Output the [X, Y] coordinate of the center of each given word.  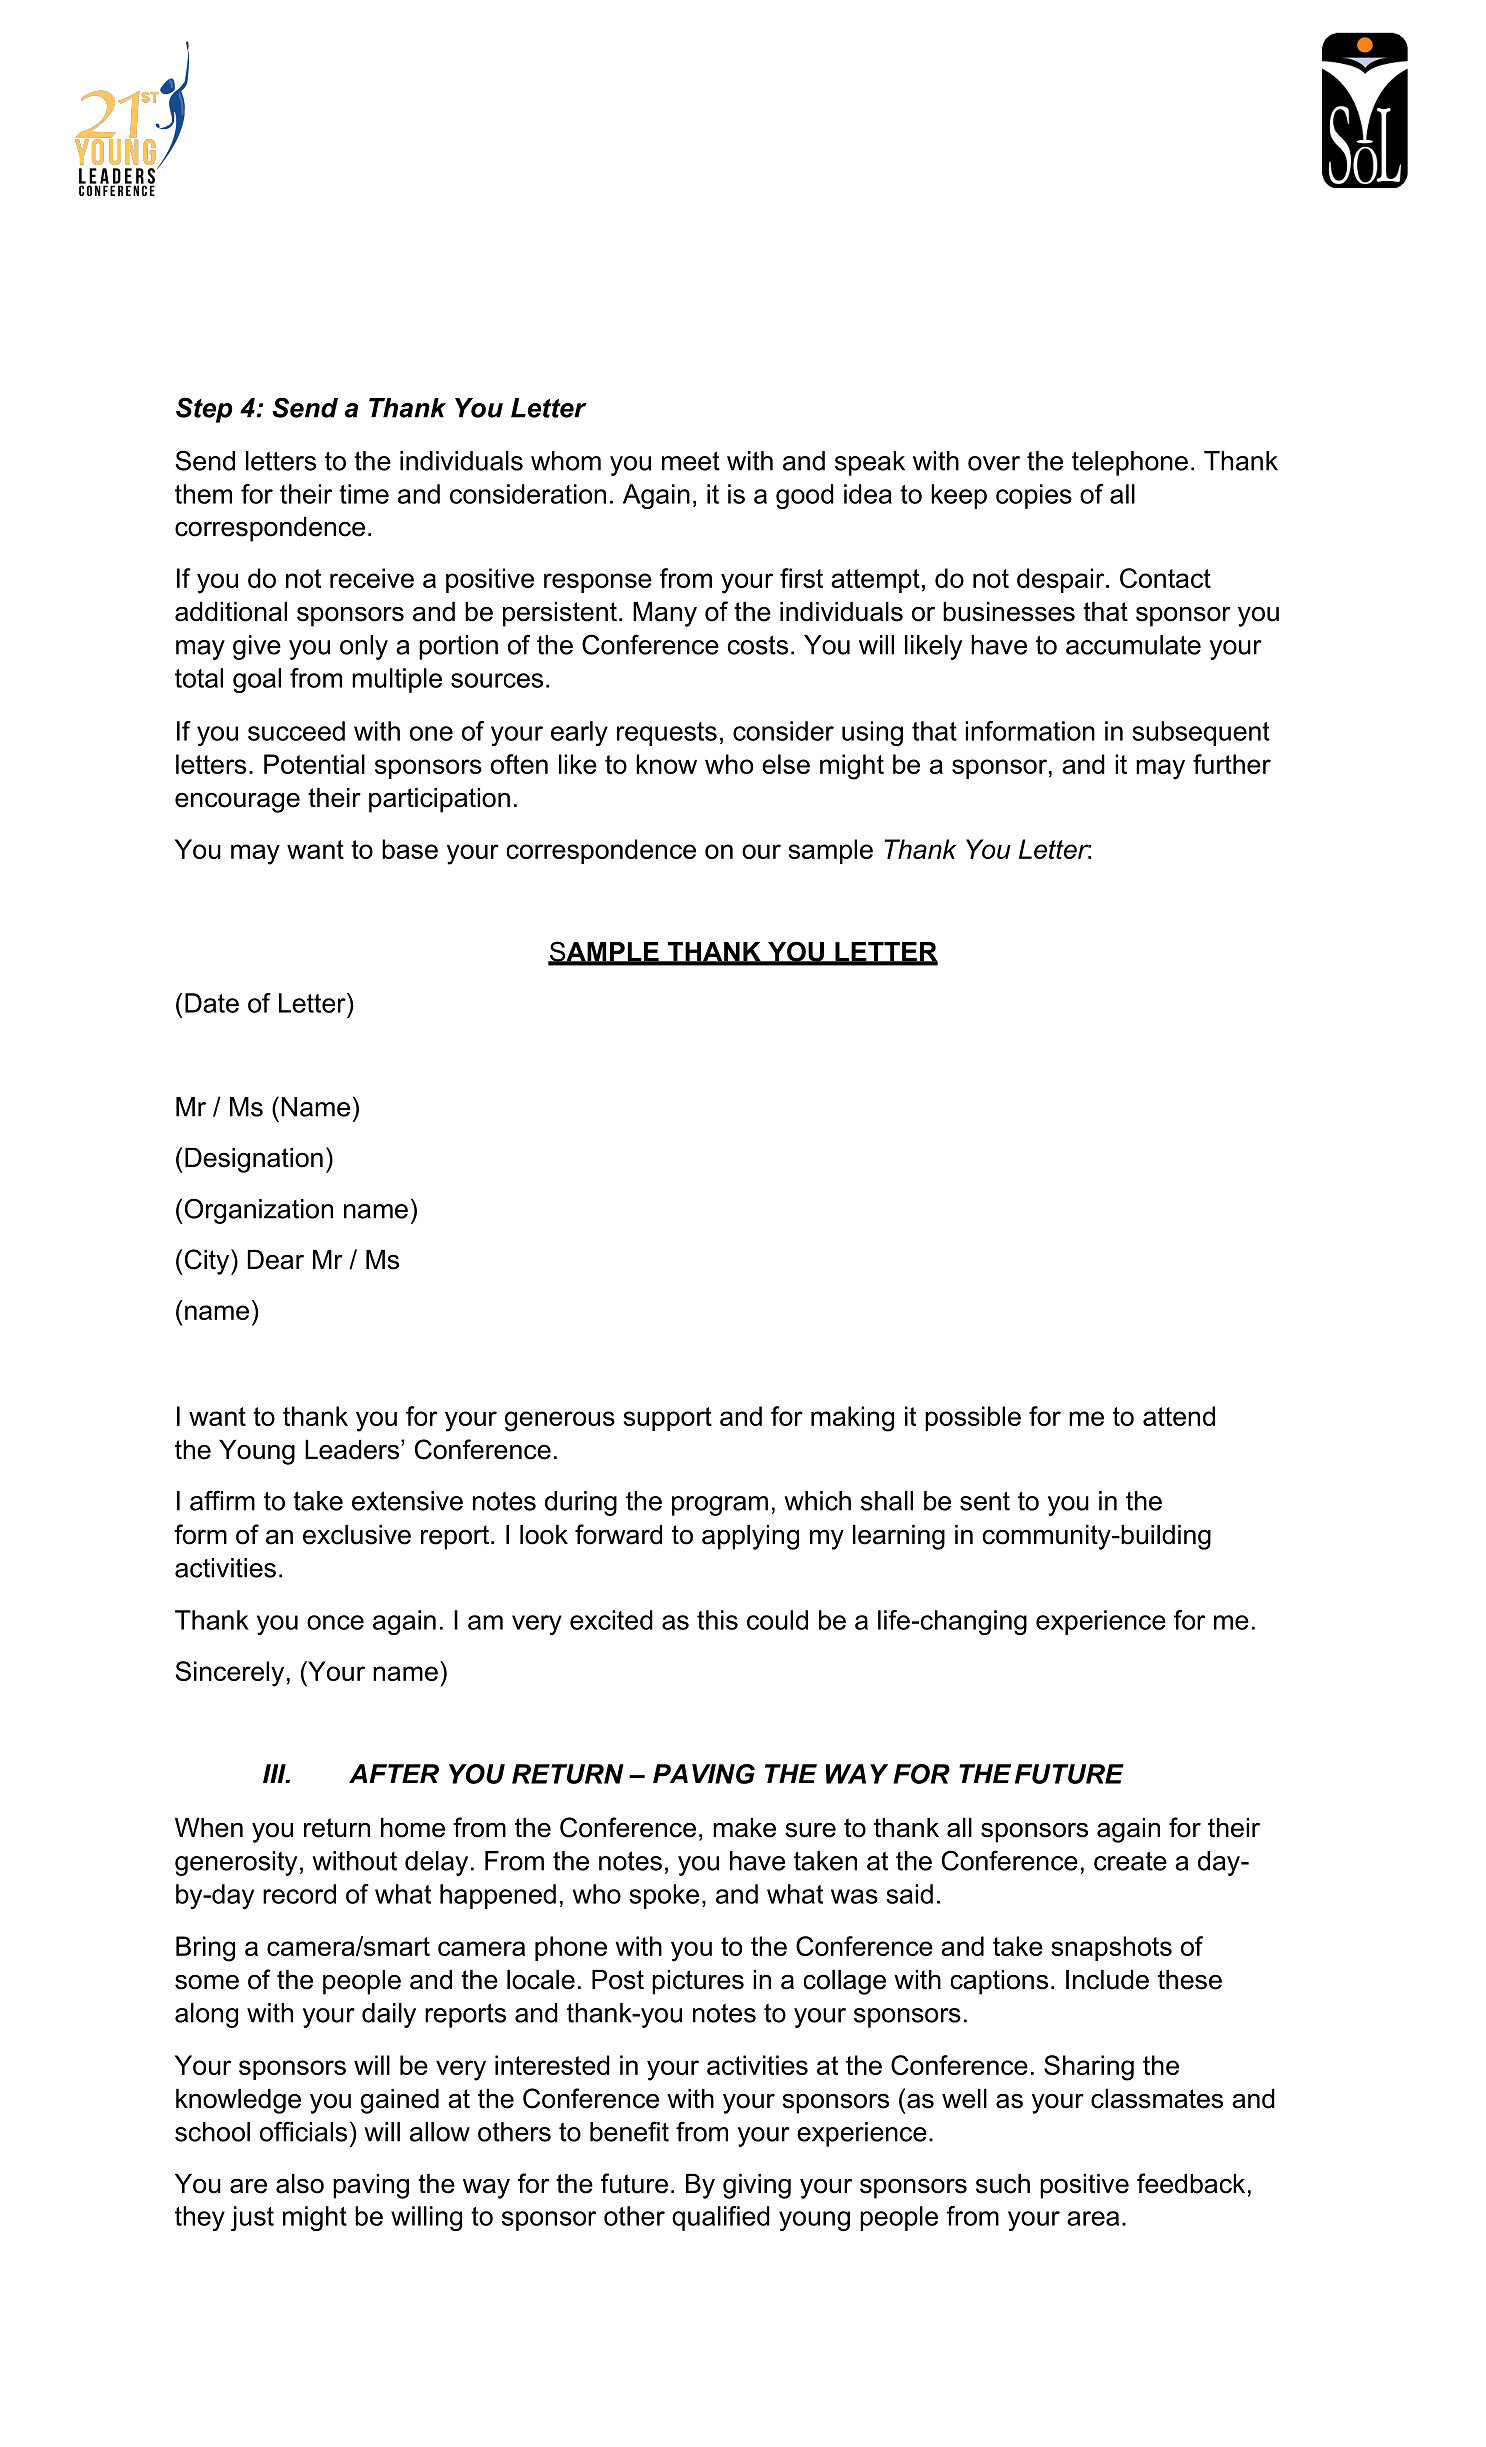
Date [212, 1003]
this [717, 1620]
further [1232, 764]
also [300, 2184]
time [364, 494]
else [786, 764]
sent [985, 1501]
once [335, 1622]
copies [1034, 496]
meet [691, 461]
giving [757, 2186]
